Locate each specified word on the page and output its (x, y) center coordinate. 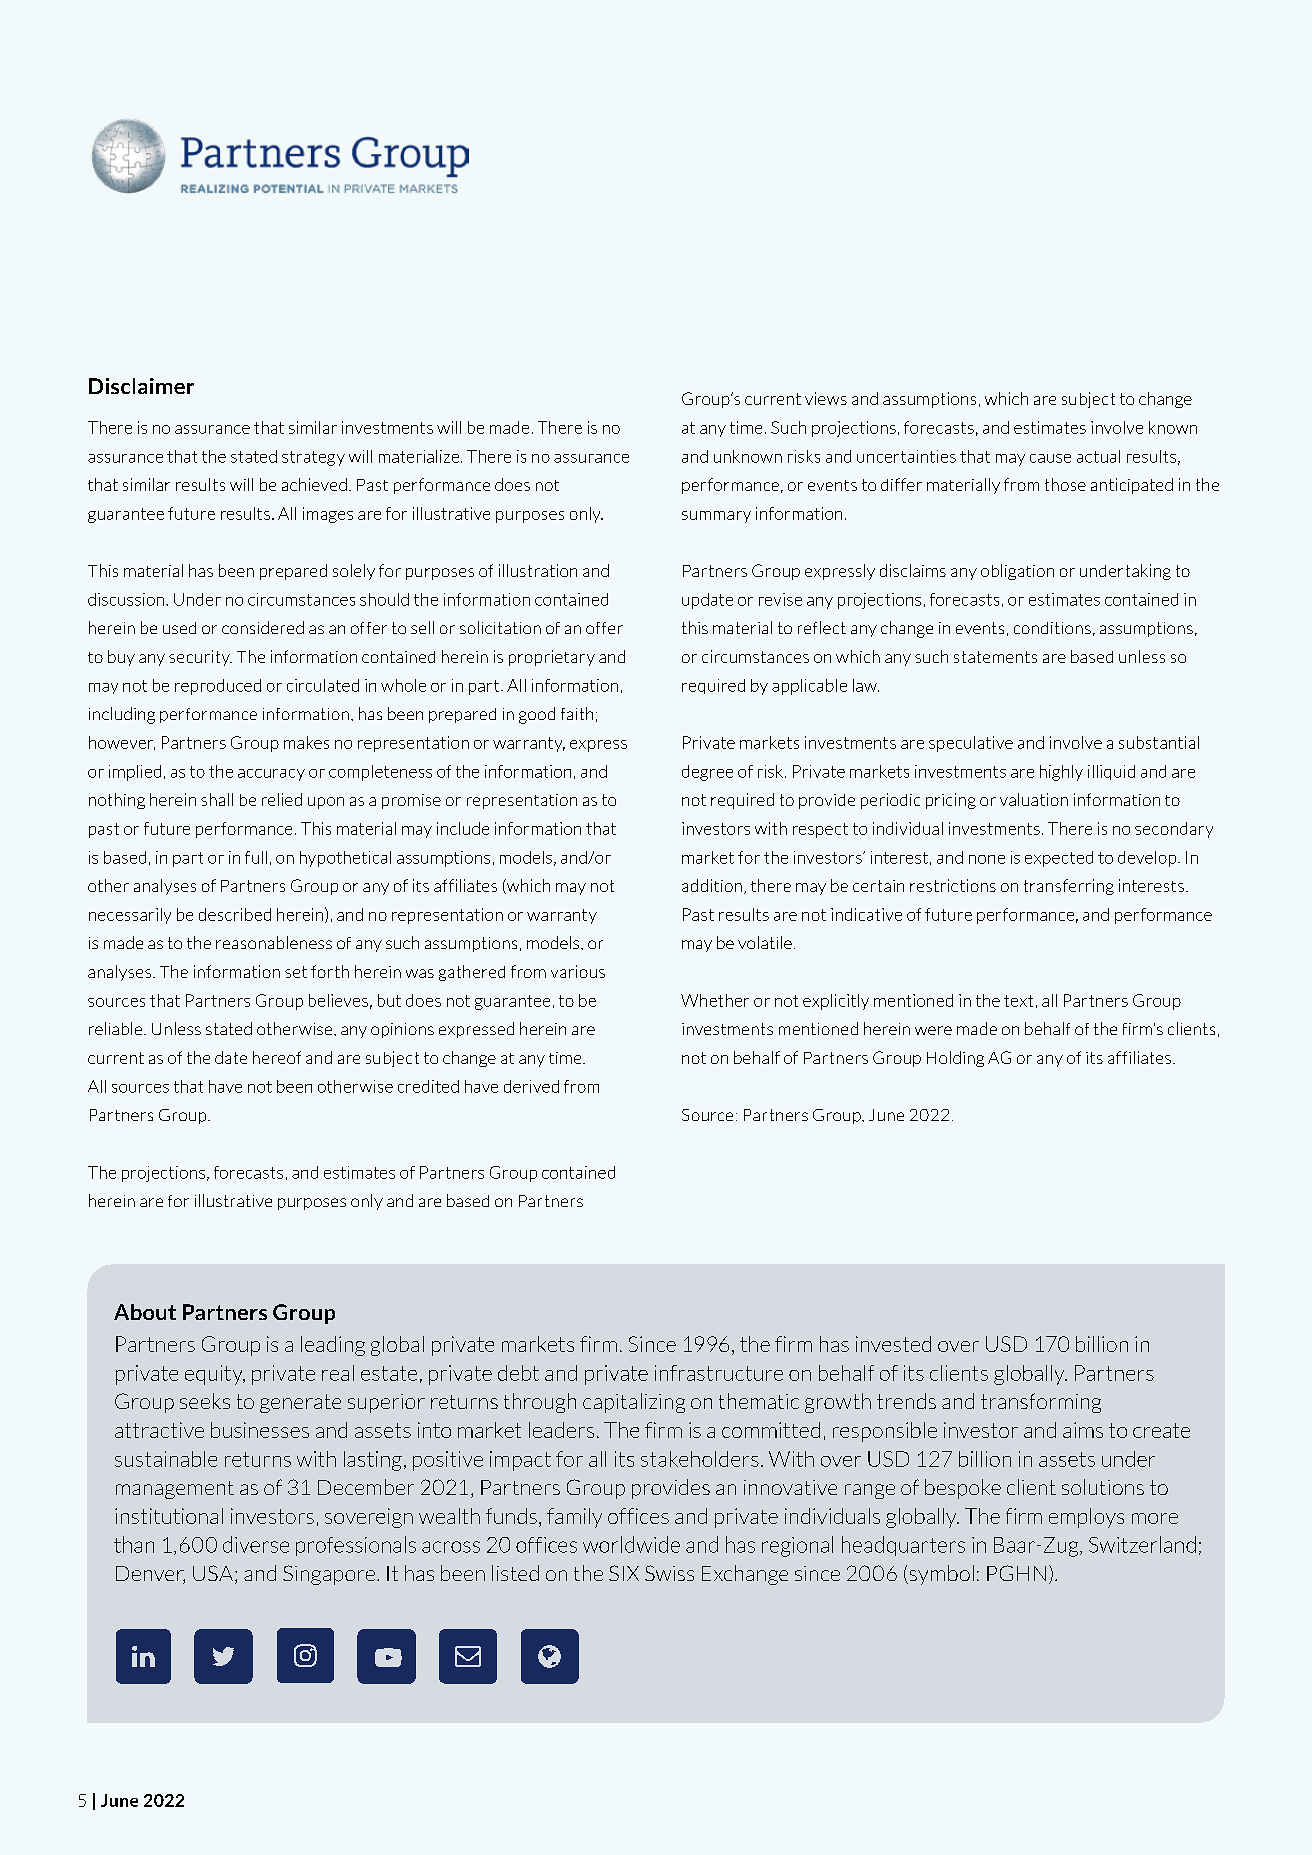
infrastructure (719, 1373)
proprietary (552, 658)
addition (712, 885)
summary (716, 517)
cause (1050, 458)
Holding (955, 1059)
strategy (313, 458)
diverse (256, 1544)
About (145, 1312)
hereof (277, 1057)
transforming (1041, 1403)
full (256, 857)
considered (263, 627)
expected (1059, 859)
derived (531, 1086)
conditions (1052, 628)
